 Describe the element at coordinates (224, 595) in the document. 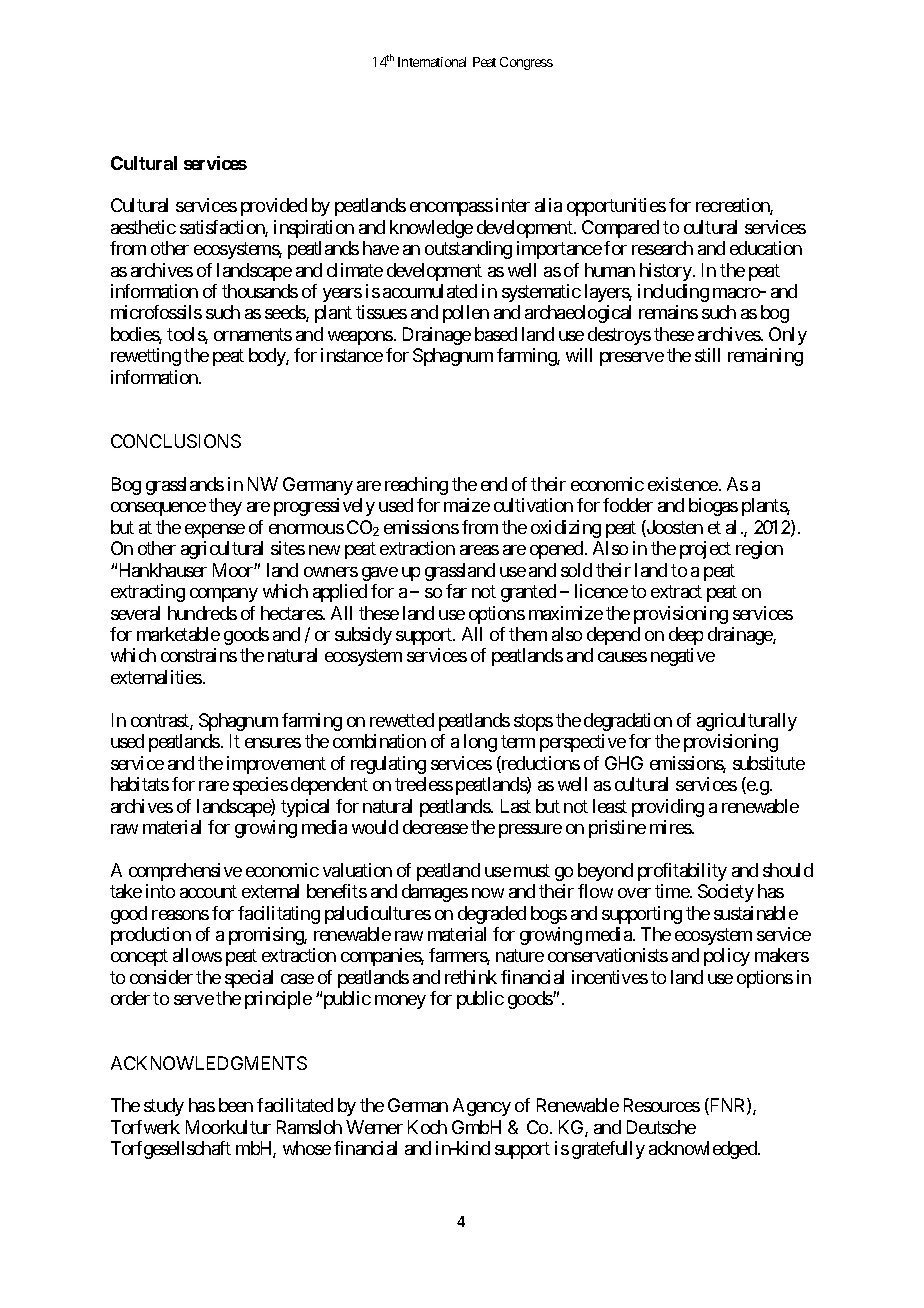

I see `company` at that location.
